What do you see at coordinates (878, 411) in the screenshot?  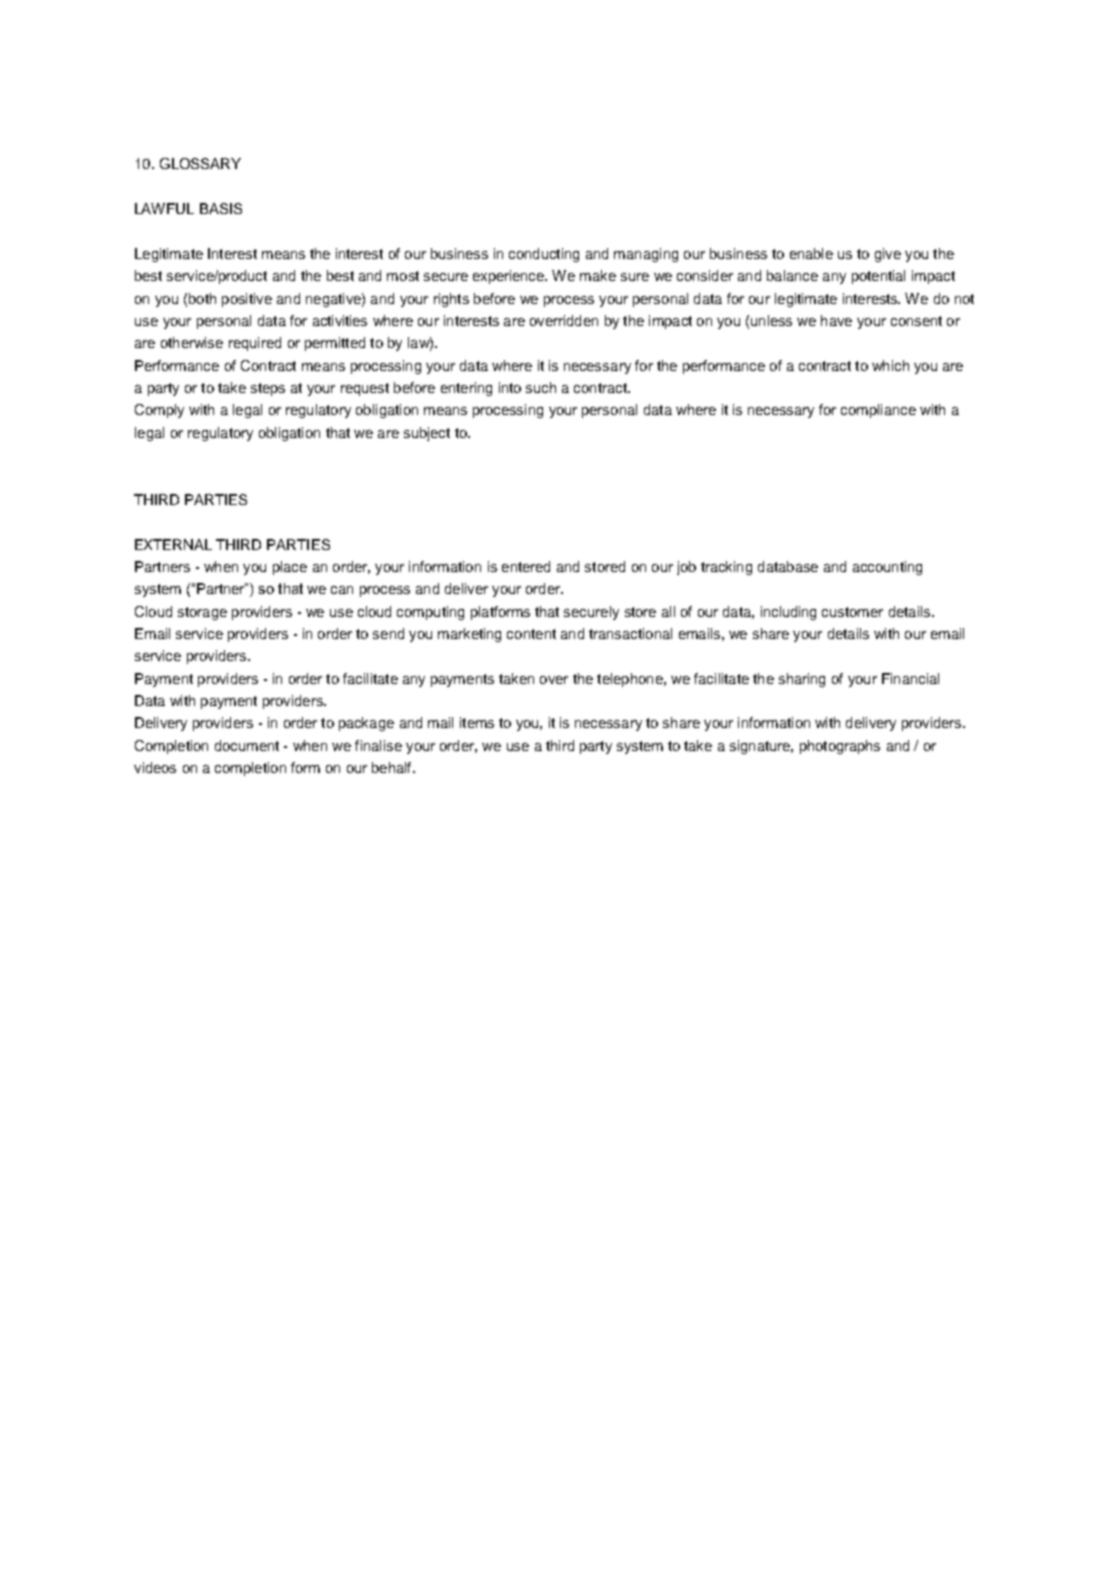 I see `compliance` at bounding box center [878, 411].
